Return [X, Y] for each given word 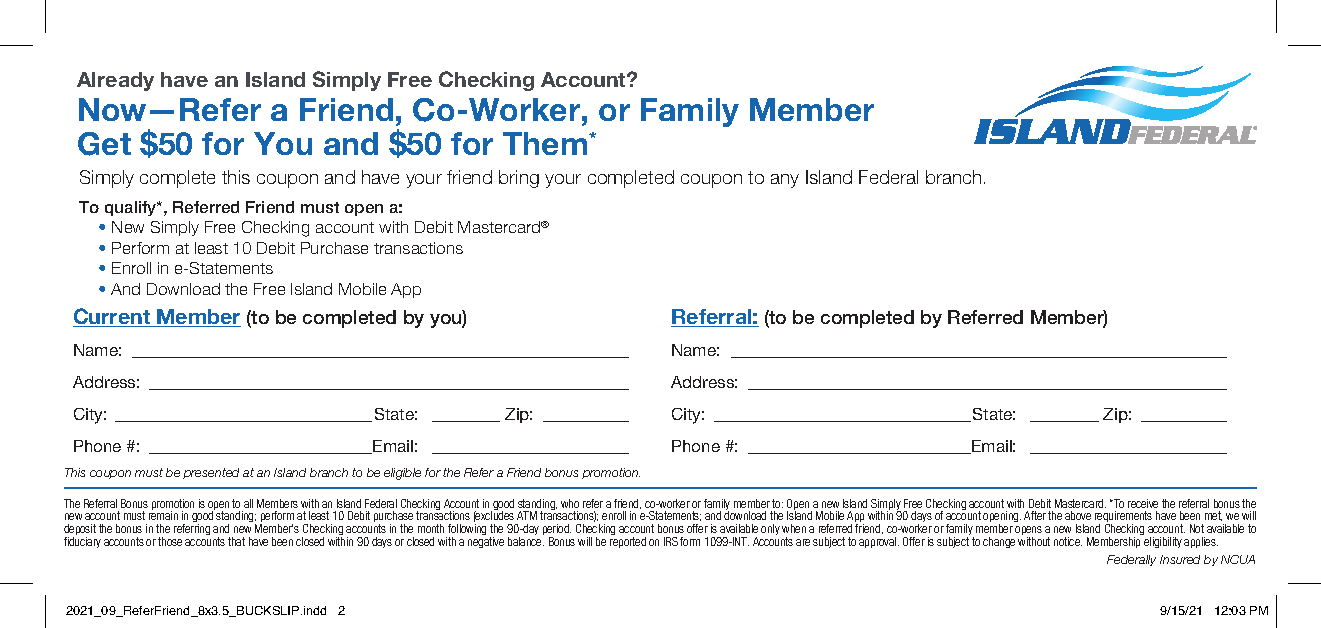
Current [113, 317]
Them [546, 143]
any [785, 181]
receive [1143, 503]
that [236, 541]
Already [115, 81]
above [1078, 515]
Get [104, 144]
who [570, 503]
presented [211, 473]
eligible [402, 474]
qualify [132, 208]
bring [519, 179]
